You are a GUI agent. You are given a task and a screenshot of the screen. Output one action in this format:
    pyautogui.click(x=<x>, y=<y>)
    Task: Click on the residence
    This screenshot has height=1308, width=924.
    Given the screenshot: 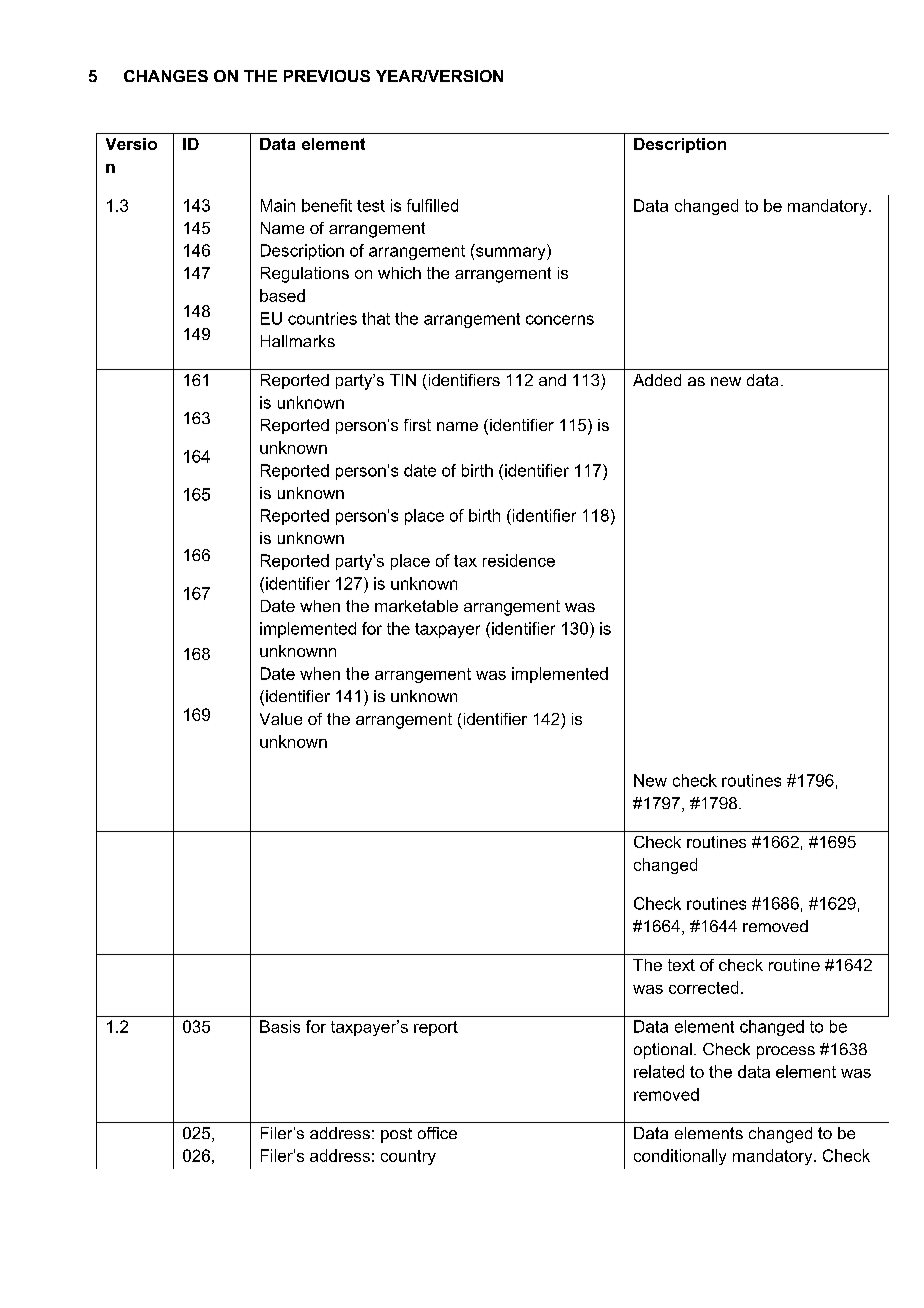 What is the action you would take?
    pyautogui.click(x=519, y=560)
